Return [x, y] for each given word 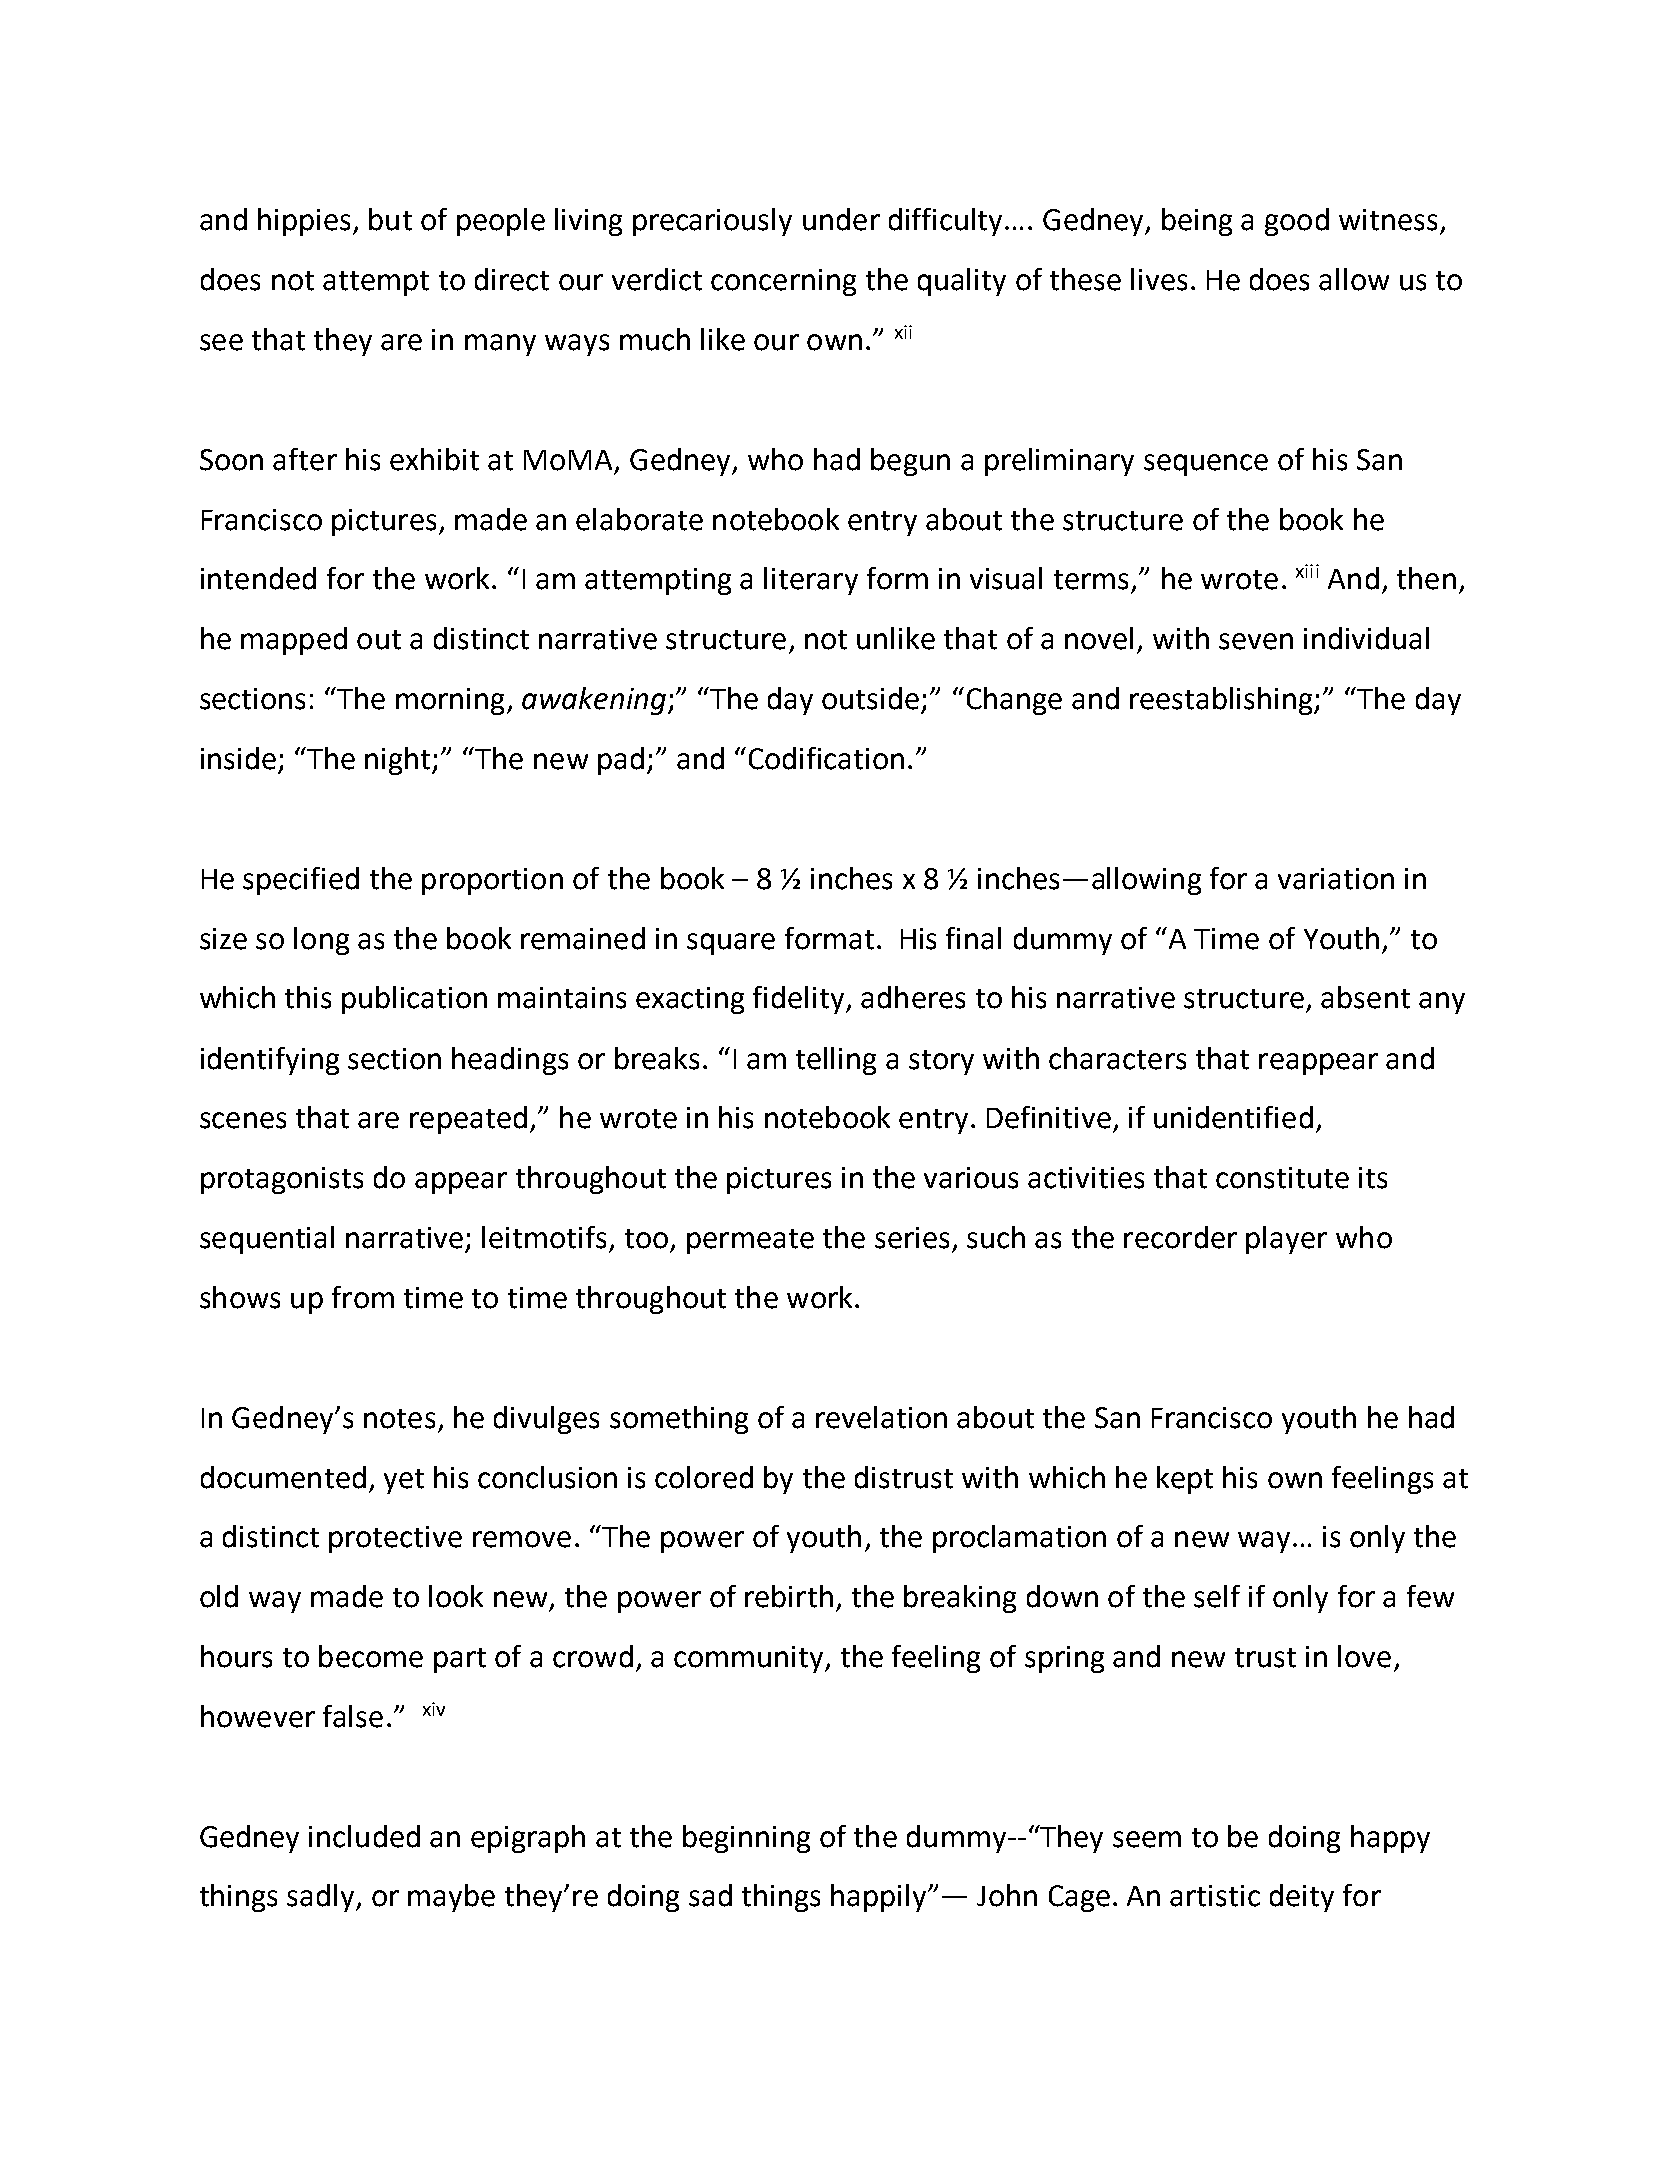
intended [258, 578]
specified [301, 881]
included [364, 1836]
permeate [750, 1241]
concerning [783, 282]
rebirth [789, 1596]
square [731, 944]
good [1297, 222]
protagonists [282, 1180]
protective [395, 1539]
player [1286, 1240]
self [1217, 1596]
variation [1336, 879]
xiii [1307, 571]
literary [811, 581]
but [390, 219]
